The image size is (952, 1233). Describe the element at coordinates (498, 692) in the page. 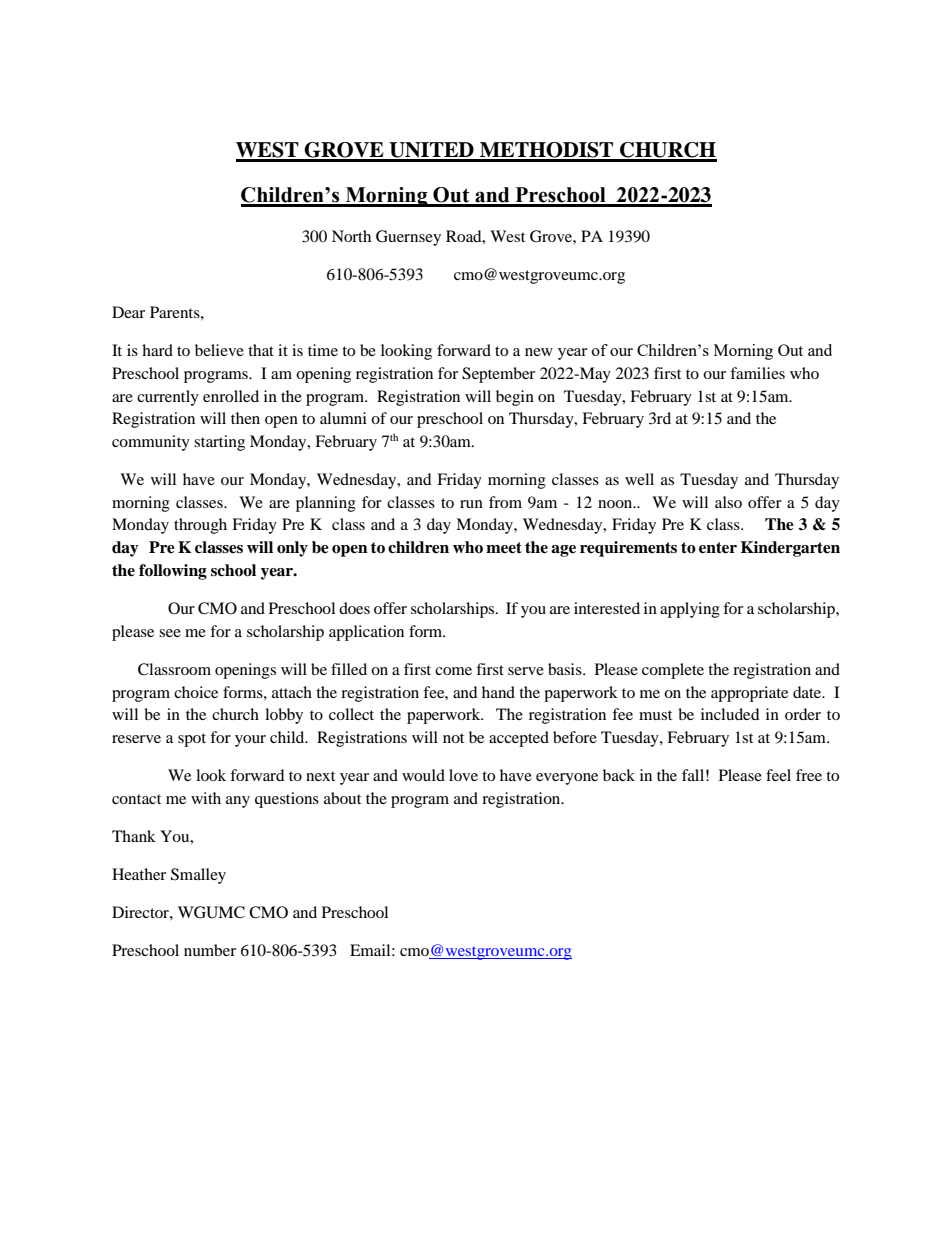

I see `hand` at that location.
